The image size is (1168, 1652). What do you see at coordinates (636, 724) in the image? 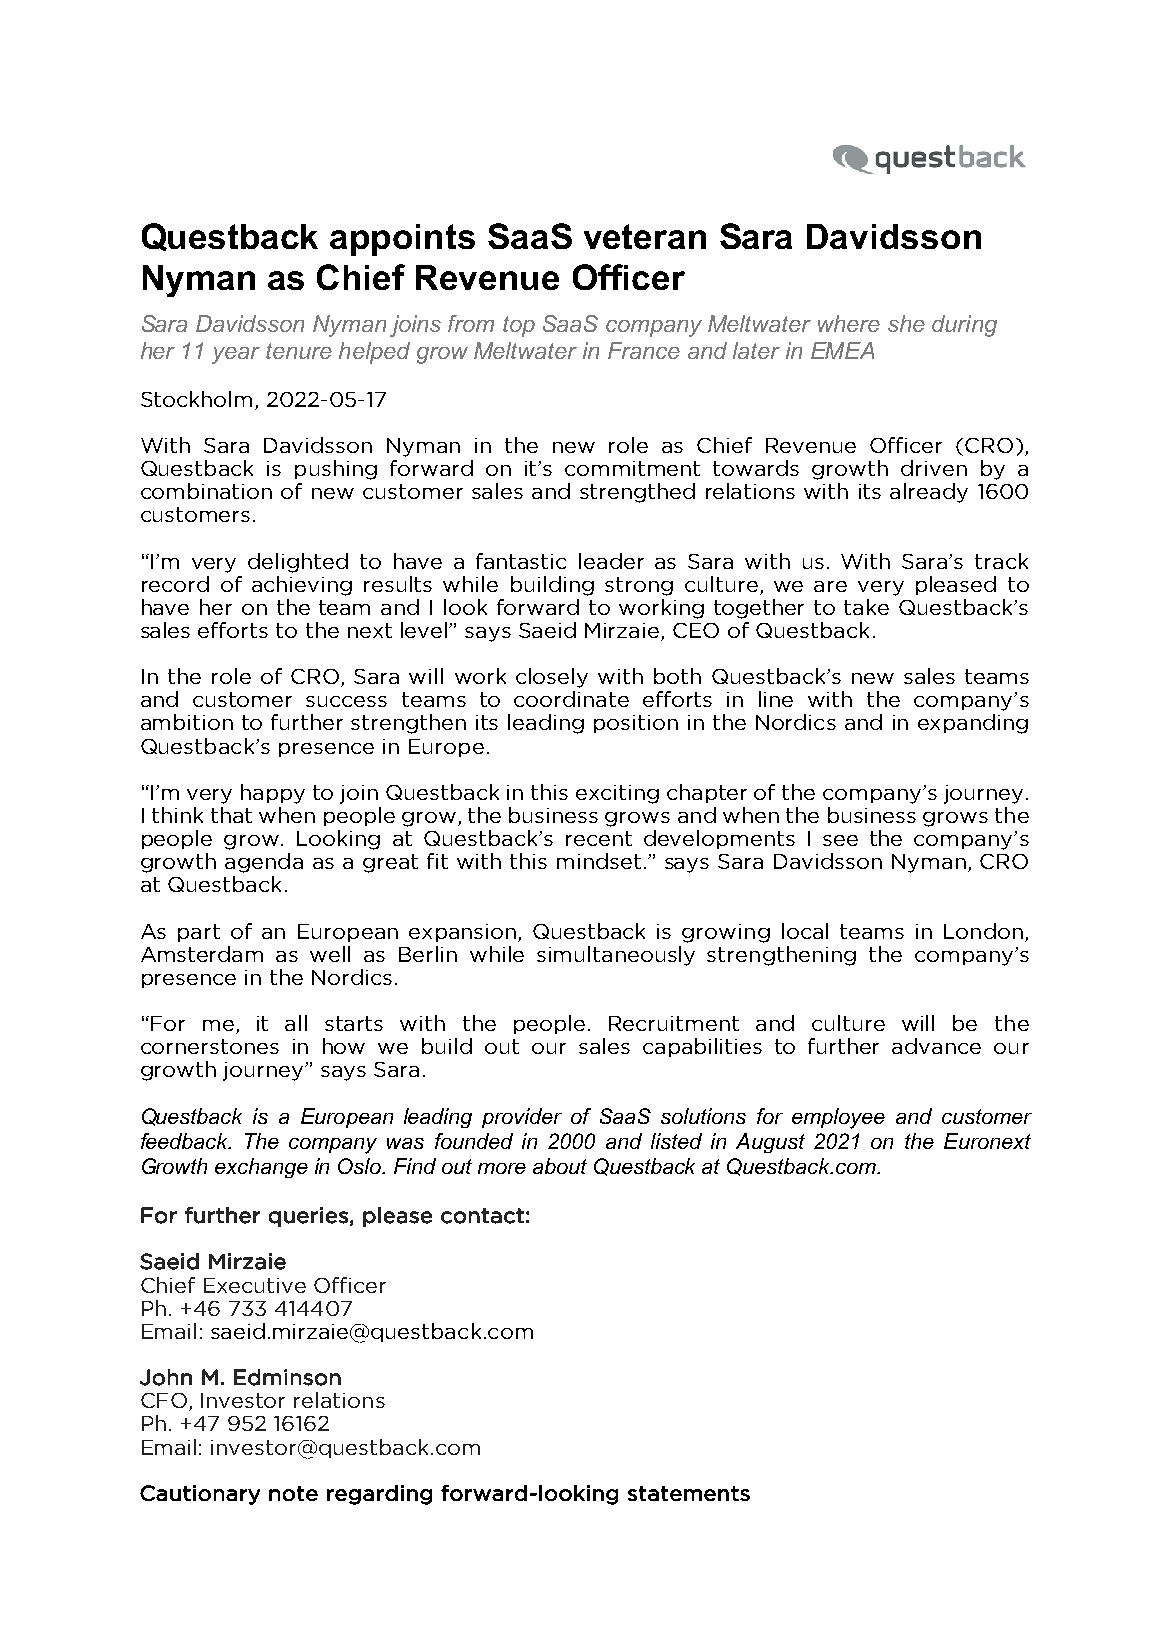
I see `position` at bounding box center [636, 724].
